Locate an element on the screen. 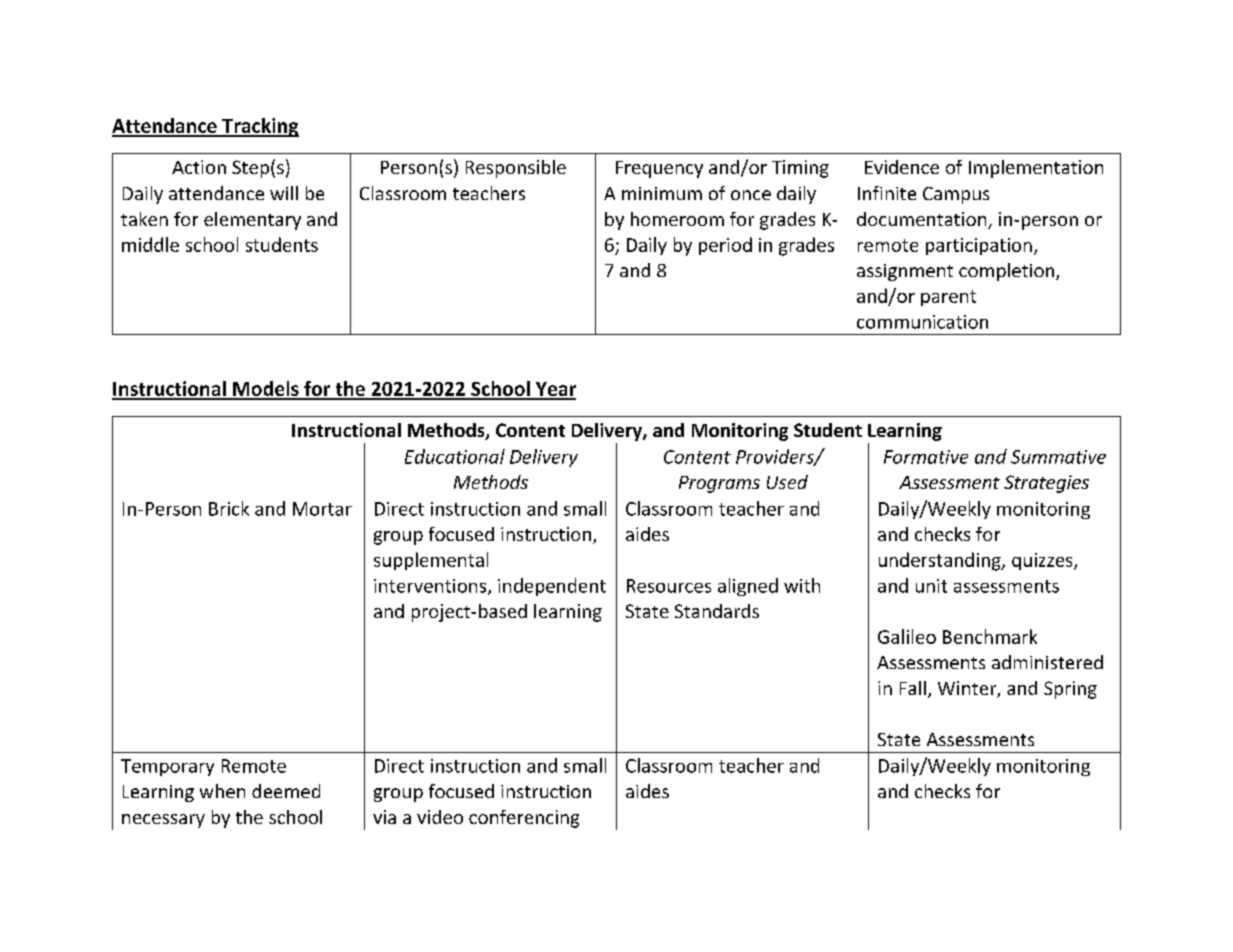 This screenshot has height=952, width=1233. Formative is located at coordinates (926, 457).
